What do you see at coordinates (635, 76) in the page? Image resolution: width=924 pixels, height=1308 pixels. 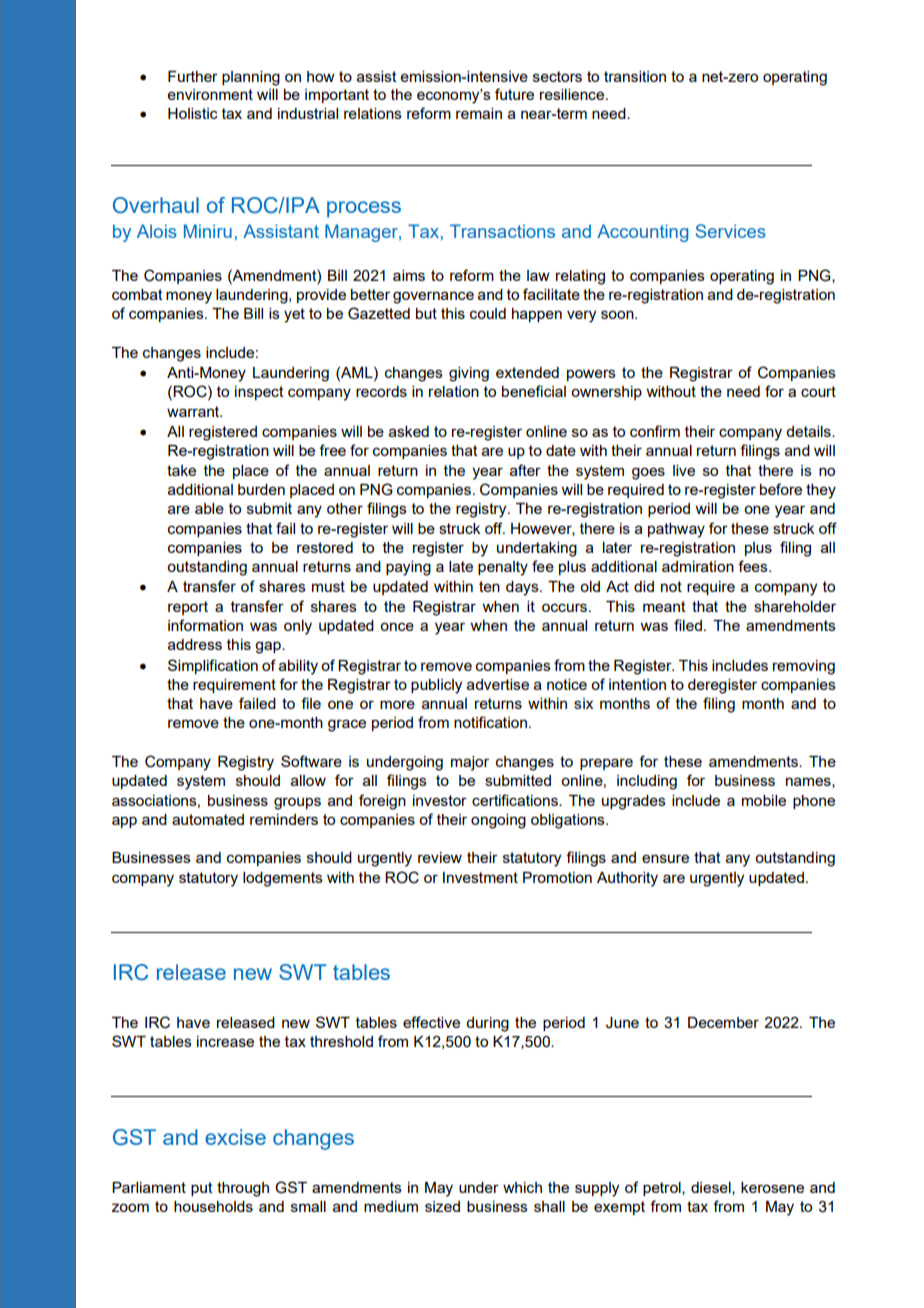 I see `transition` at bounding box center [635, 76].
